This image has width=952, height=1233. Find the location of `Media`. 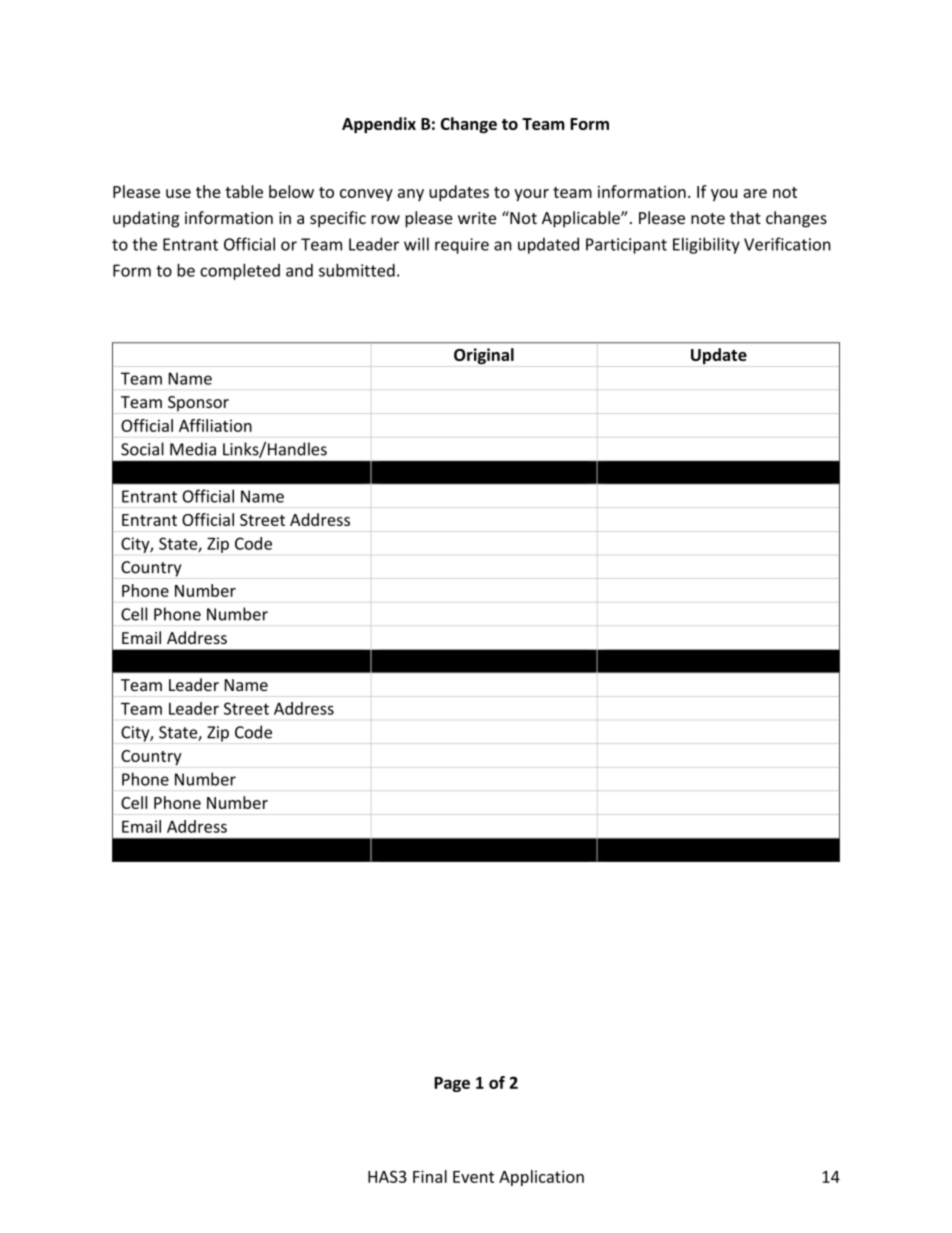

Media is located at coordinates (193, 449).
